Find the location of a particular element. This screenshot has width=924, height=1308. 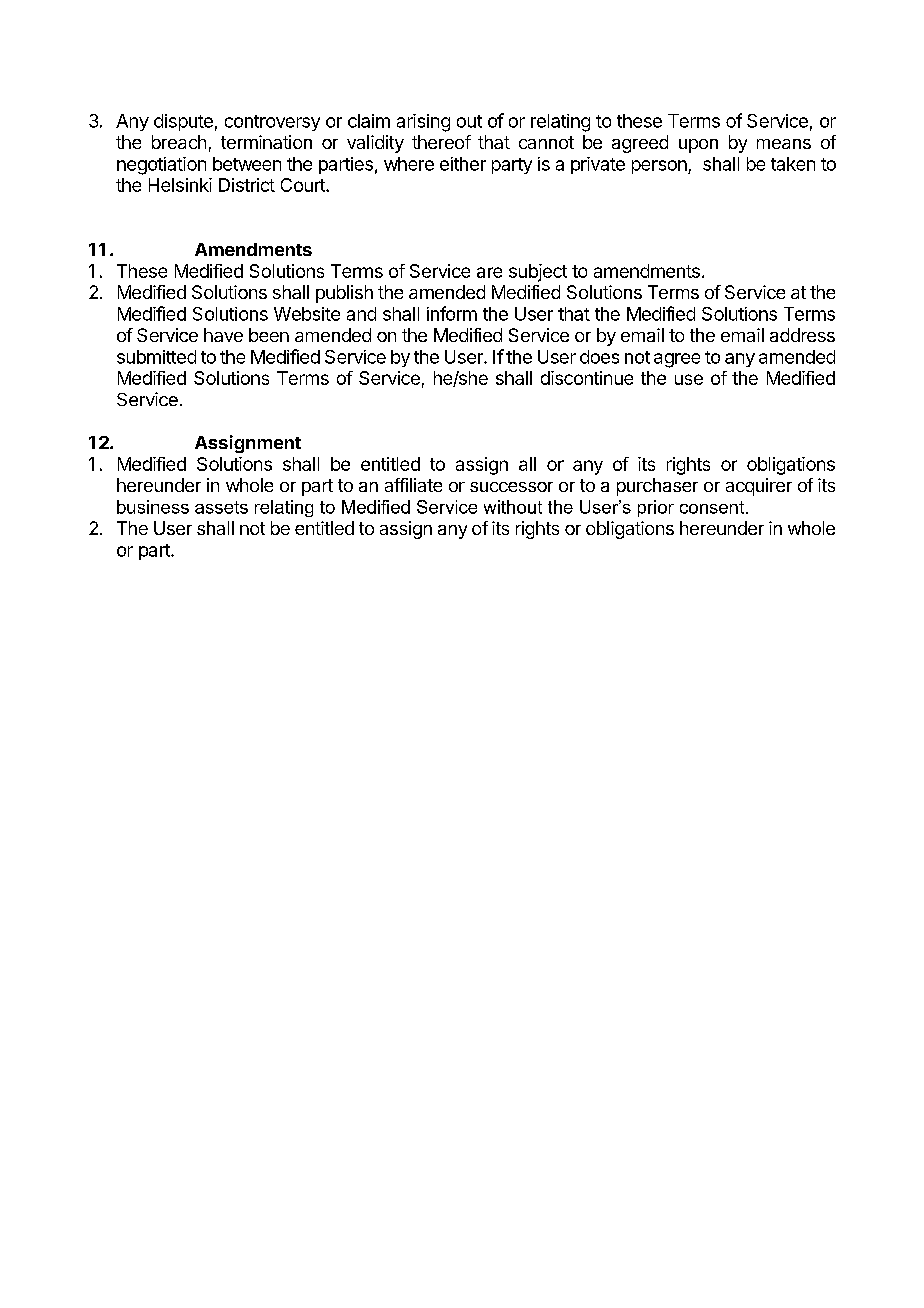

termination is located at coordinates (266, 142).
